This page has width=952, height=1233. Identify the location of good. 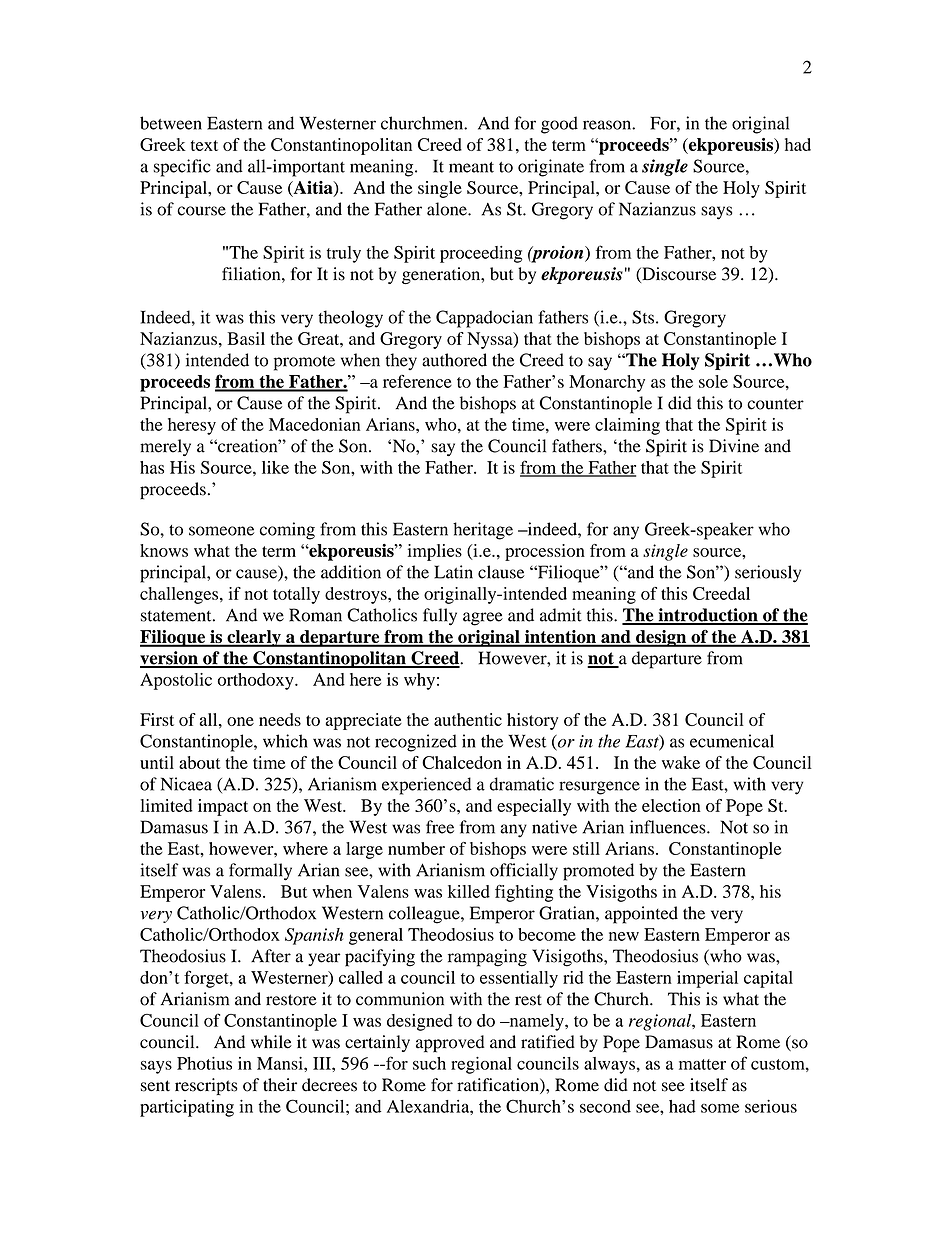
(559, 125).
